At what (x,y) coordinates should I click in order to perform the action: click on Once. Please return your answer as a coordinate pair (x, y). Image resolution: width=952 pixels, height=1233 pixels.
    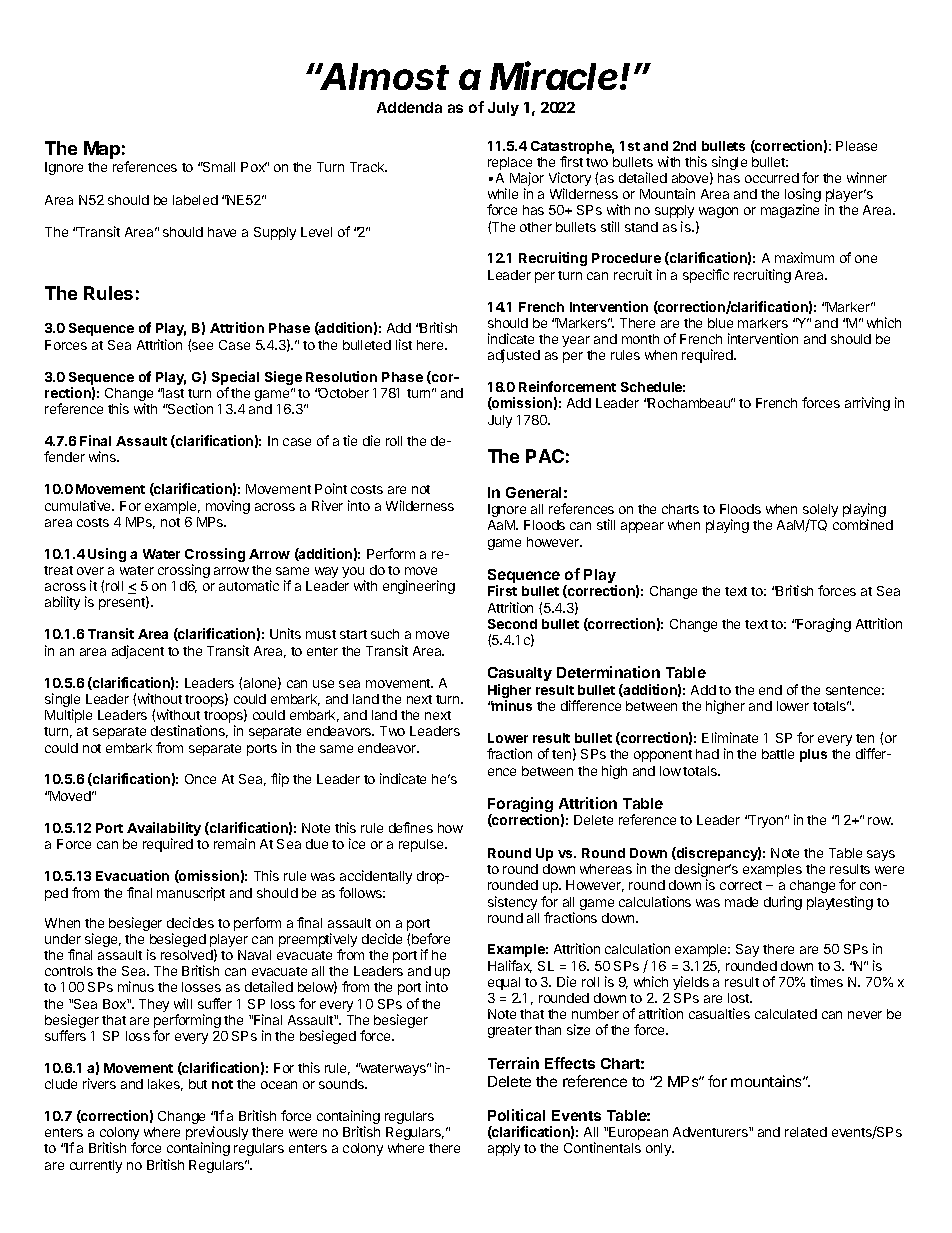
    Looking at the image, I should click on (200, 779).
